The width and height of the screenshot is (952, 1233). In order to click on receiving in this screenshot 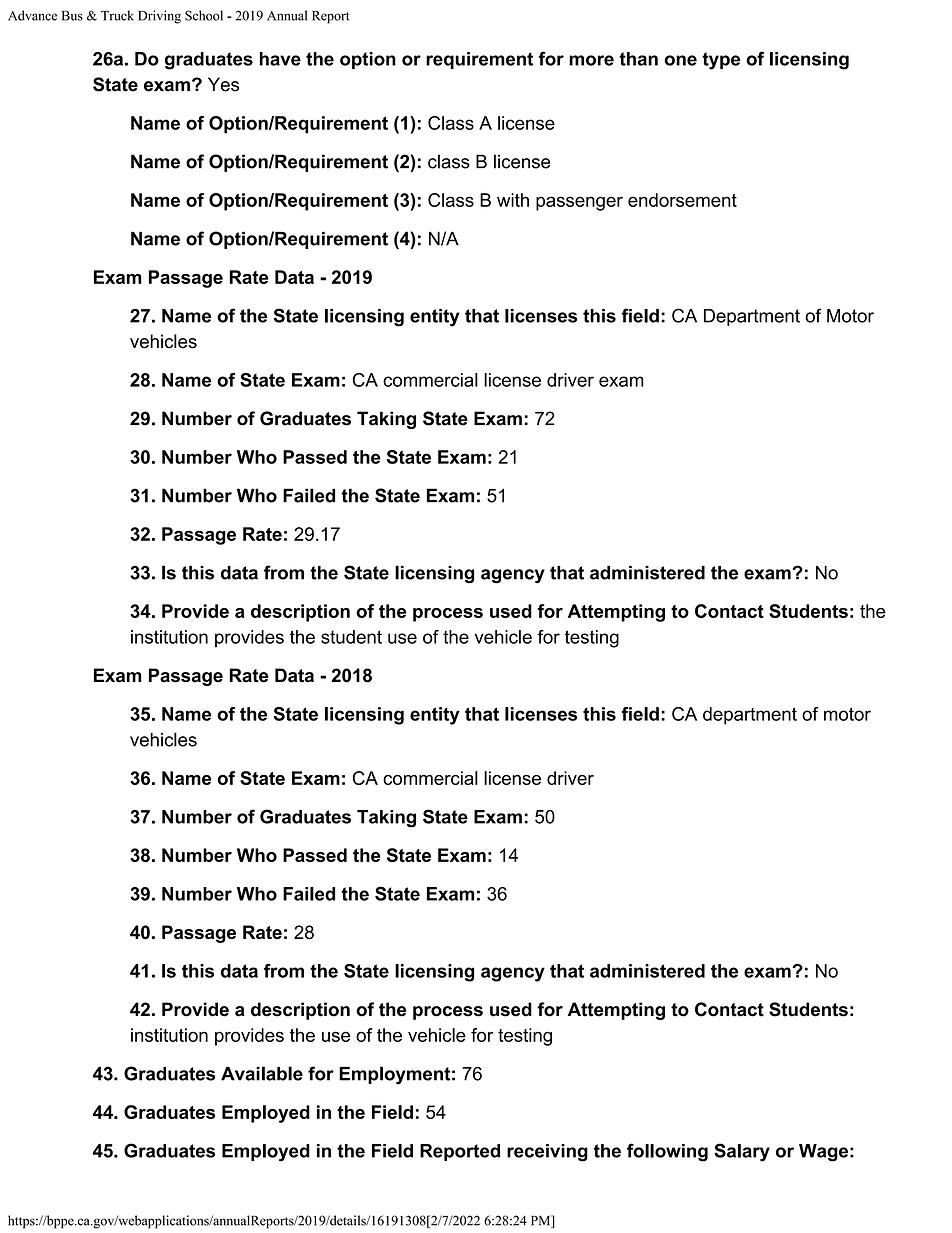, I will do `click(547, 1153)`.
